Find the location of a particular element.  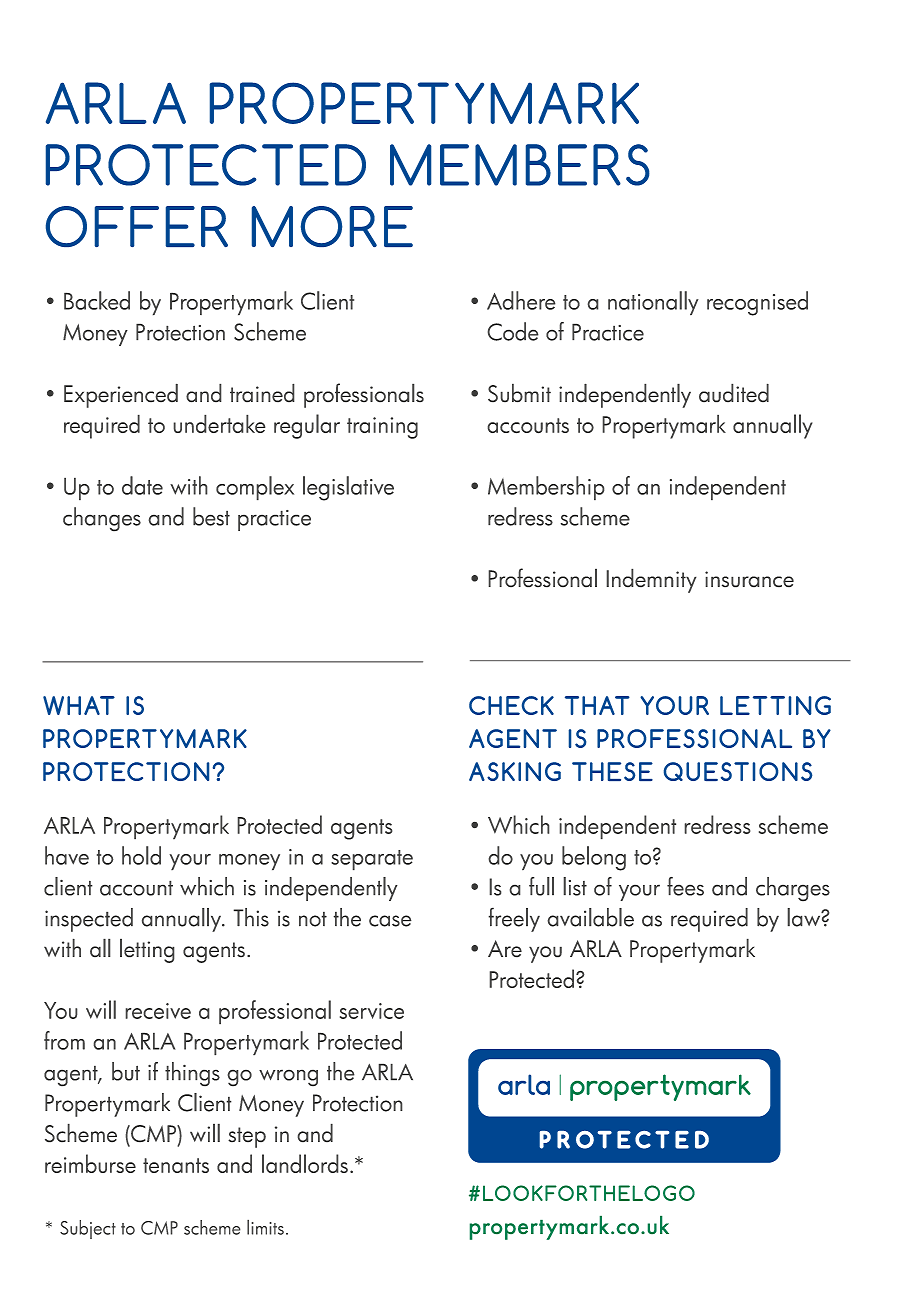

ASKING is located at coordinates (515, 771).
